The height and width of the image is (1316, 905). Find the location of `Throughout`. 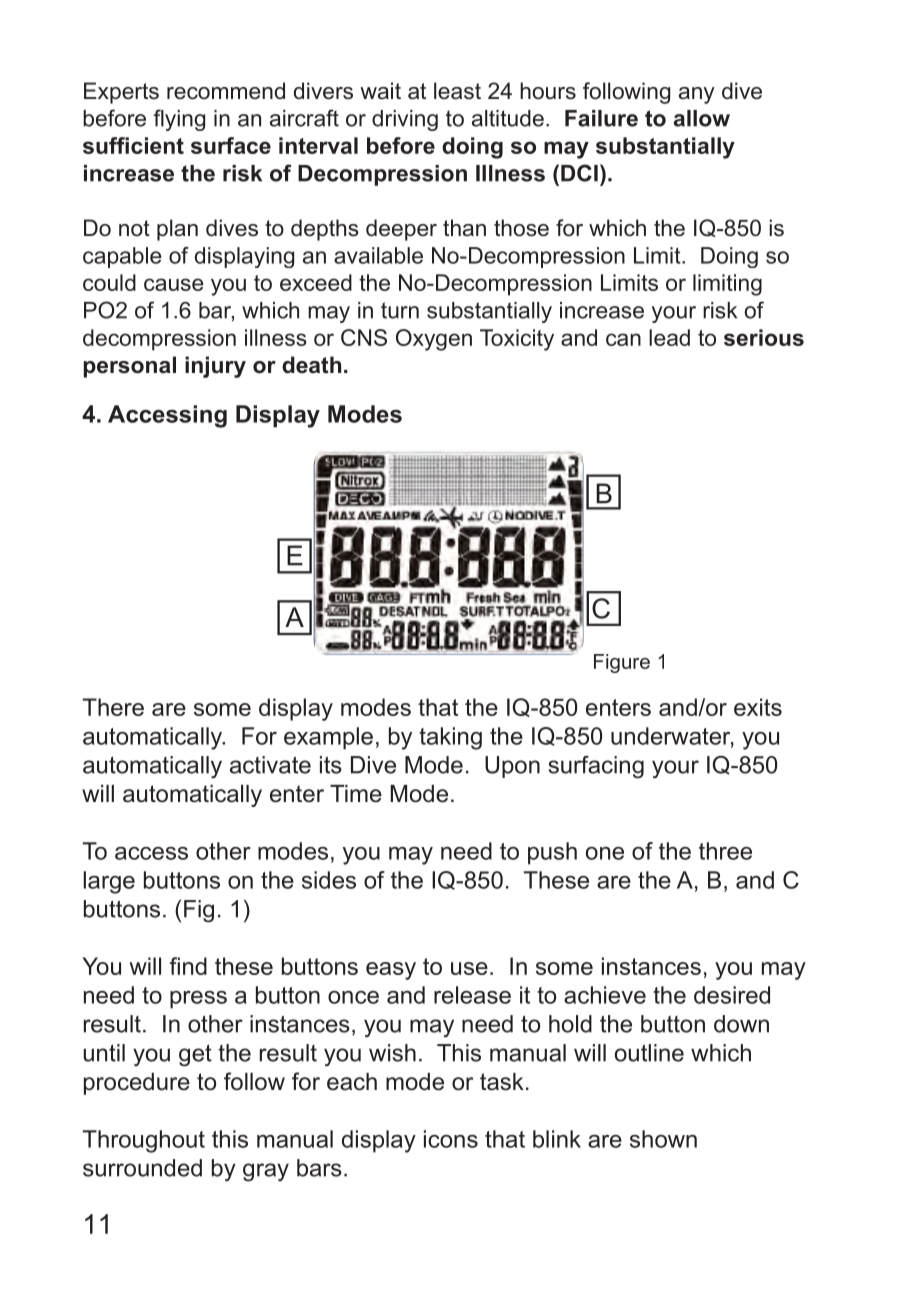

Throughout is located at coordinates (144, 1141).
